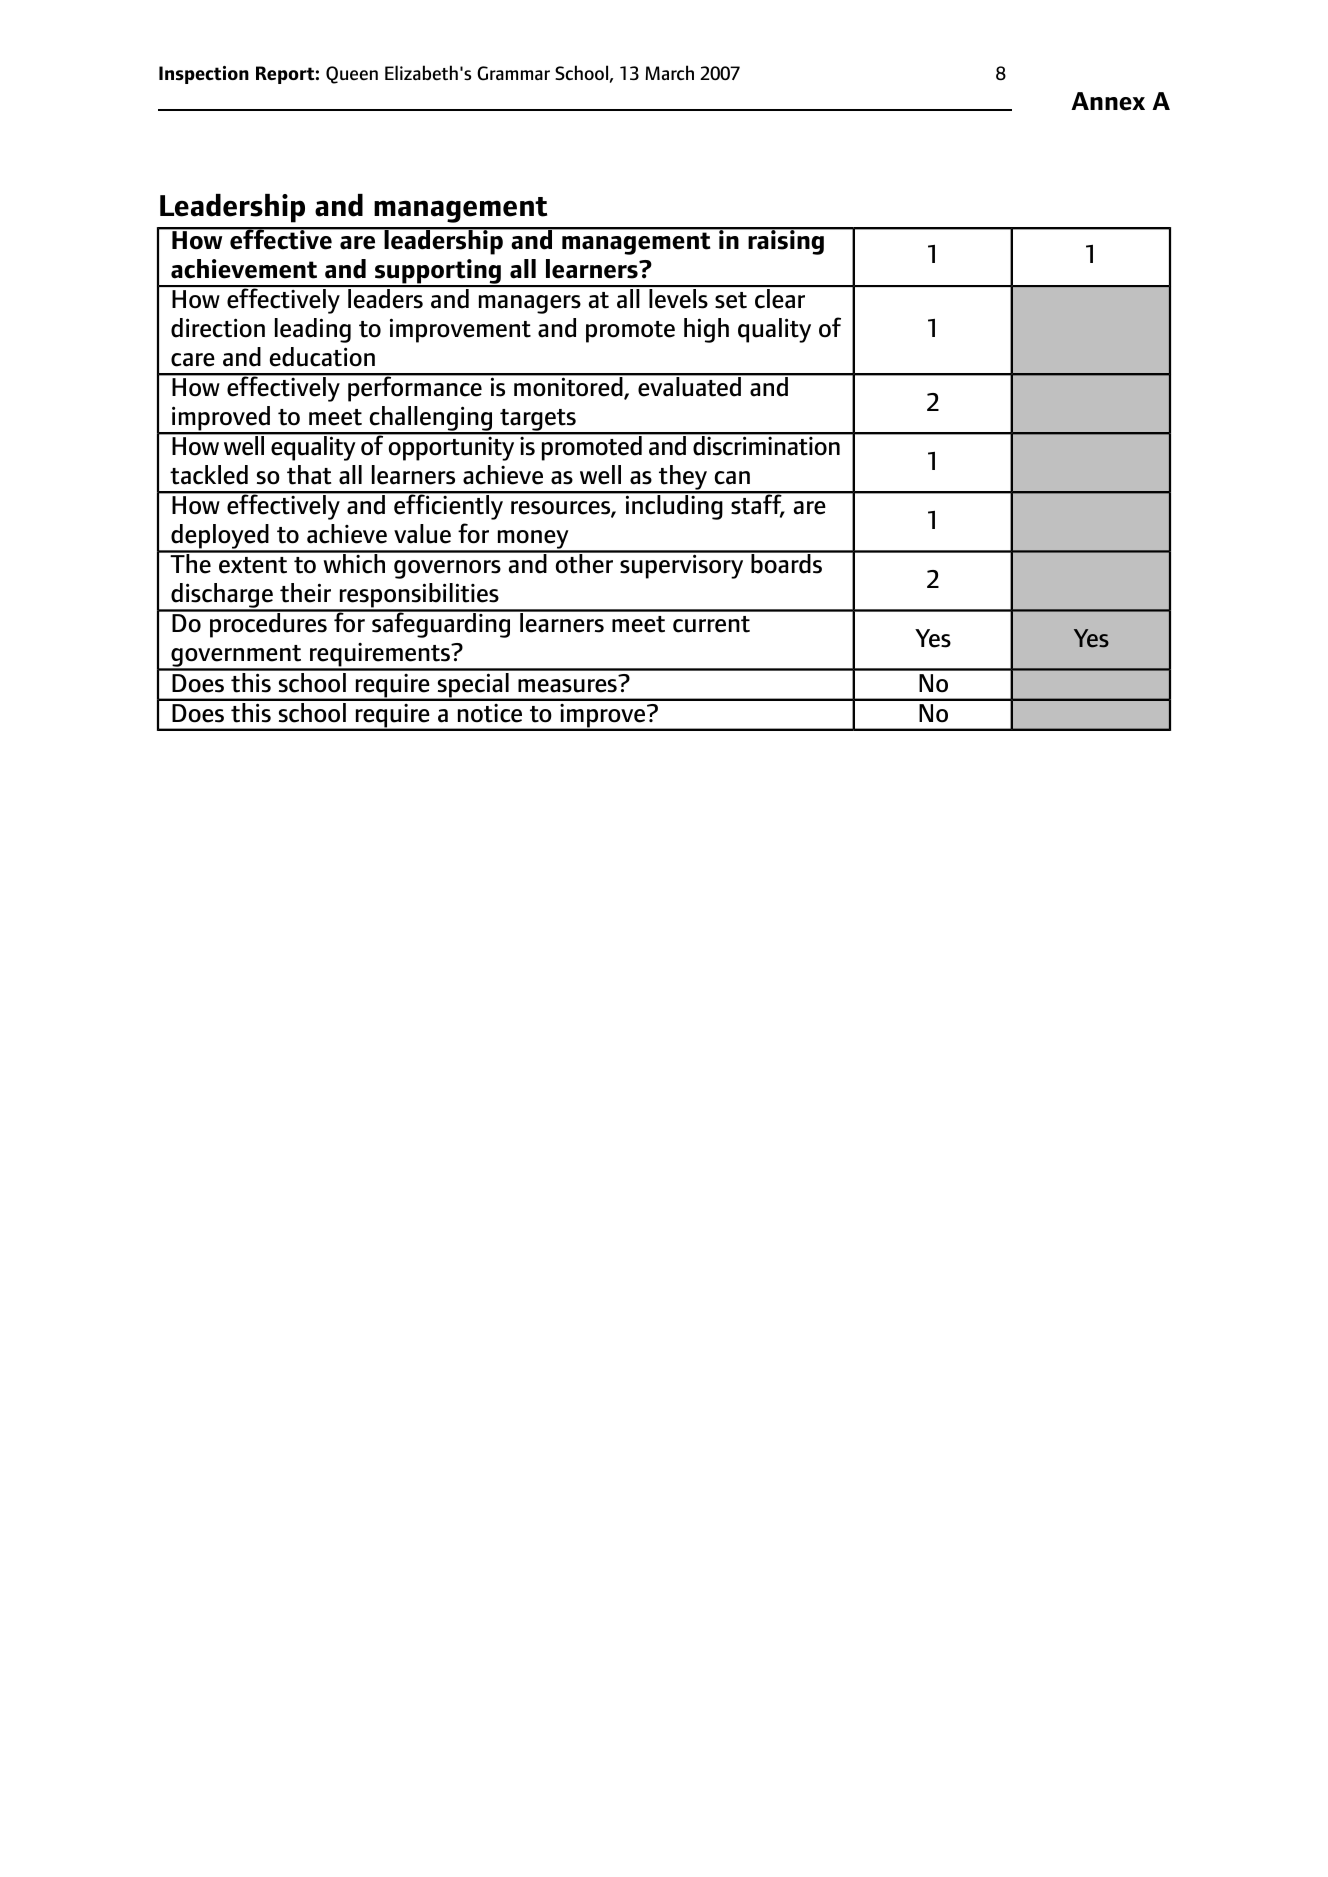  What do you see at coordinates (352, 75) in the document?
I see `Queen` at bounding box center [352, 75].
